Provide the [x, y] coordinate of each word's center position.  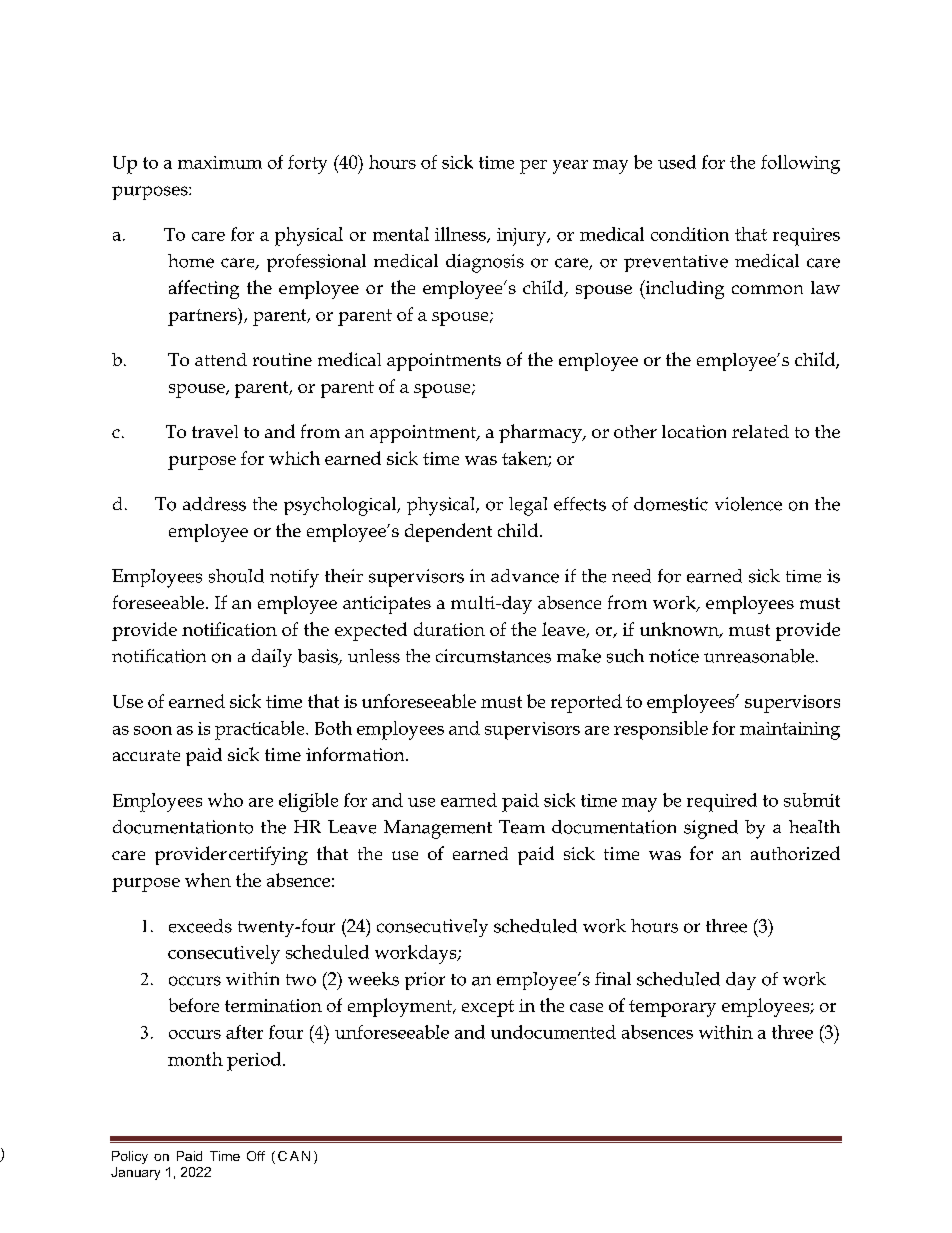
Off [256, 1156]
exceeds [200, 926]
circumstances [493, 656]
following [800, 164]
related [760, 431]
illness [461, 235]
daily [272, 658]
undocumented [553, 1032]
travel [215, 431]
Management [438, 829]
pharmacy [541, 433]
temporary [672, 1008]
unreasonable [760, 656]
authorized [795, 853]
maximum [220, 162]
